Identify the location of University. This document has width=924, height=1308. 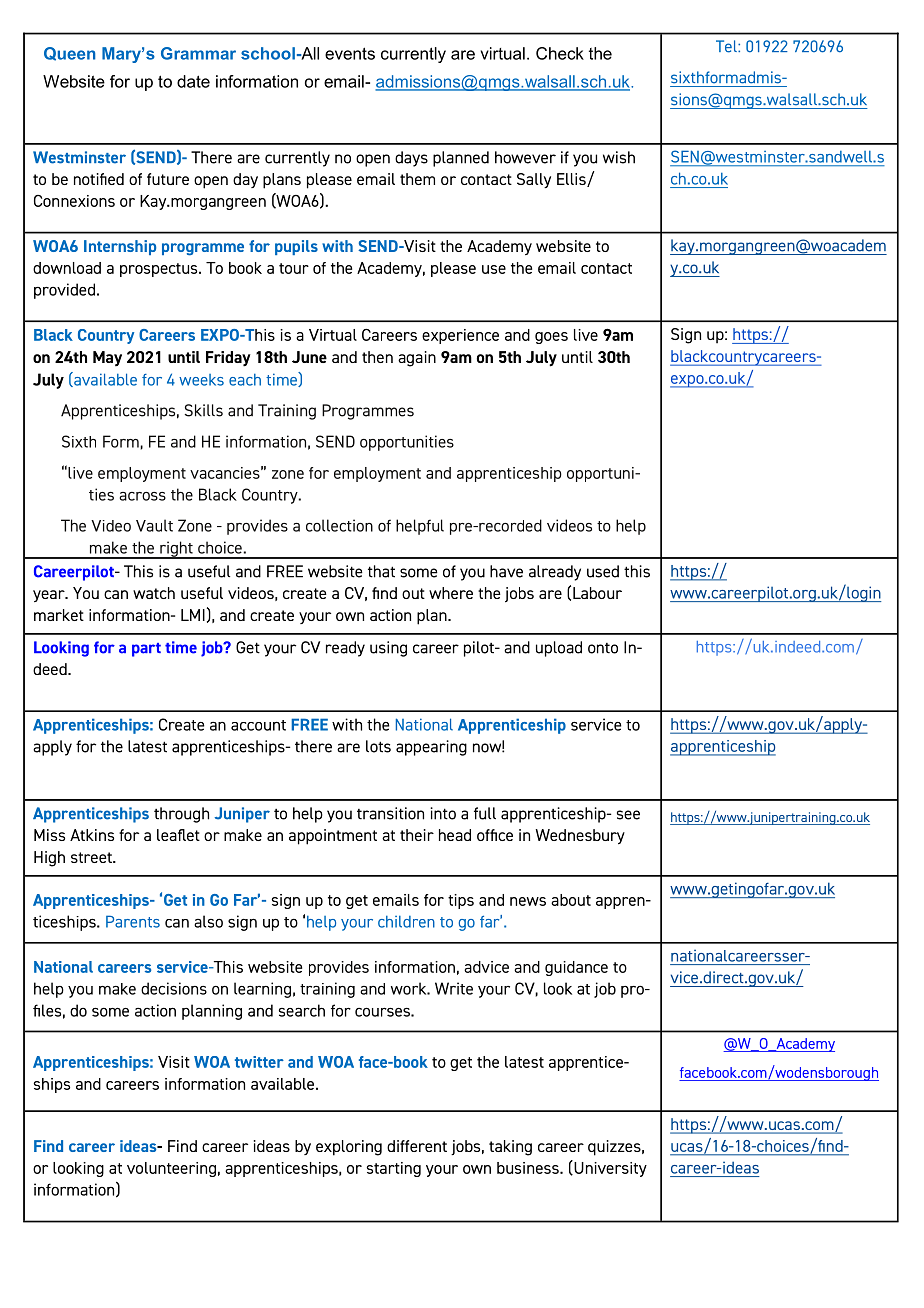
(609, 1168).
